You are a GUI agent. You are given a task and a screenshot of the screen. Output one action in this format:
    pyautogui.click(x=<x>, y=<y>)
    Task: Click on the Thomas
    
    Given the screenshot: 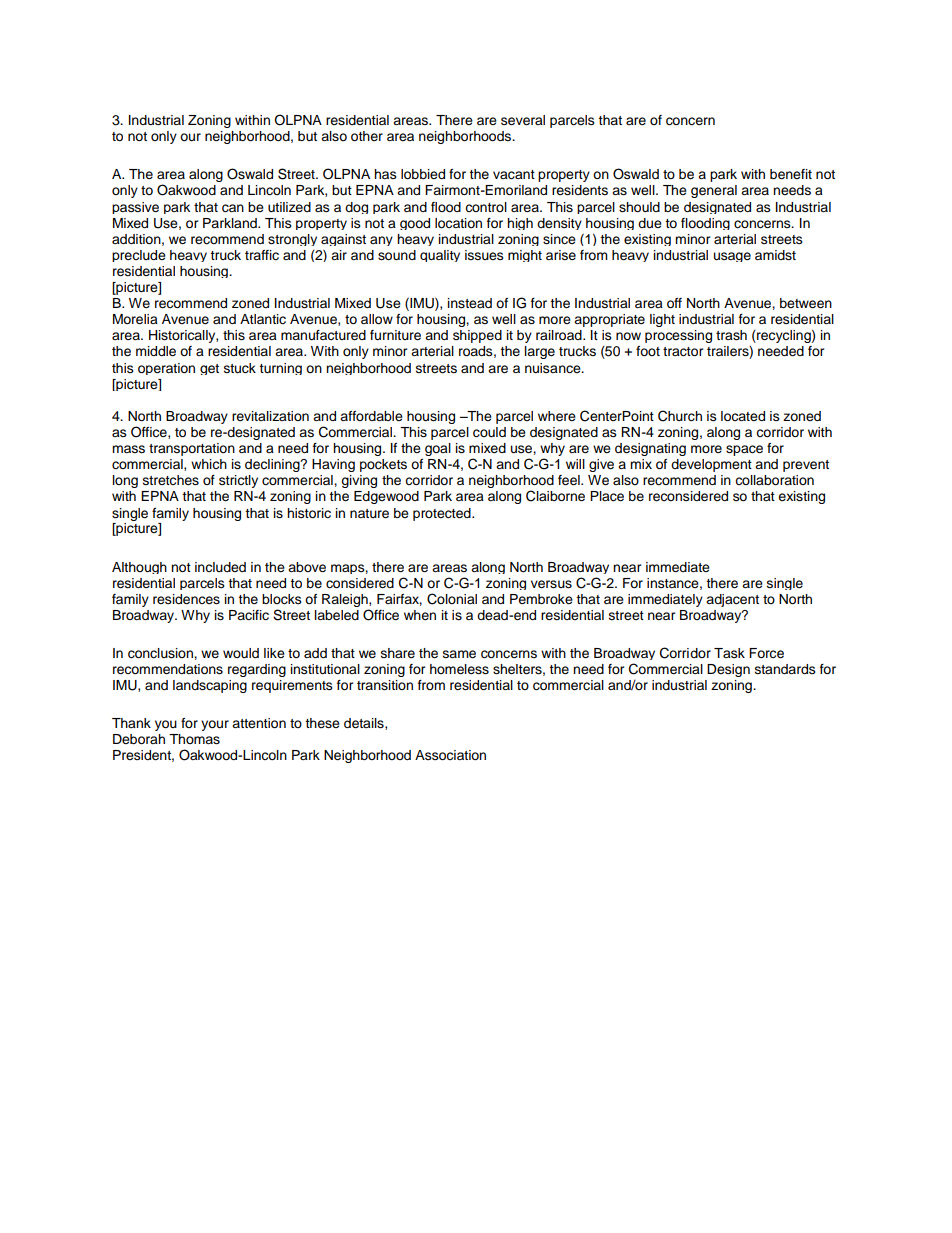 What is the action you would take?
    pyautogui.click(x=194, y=739)
